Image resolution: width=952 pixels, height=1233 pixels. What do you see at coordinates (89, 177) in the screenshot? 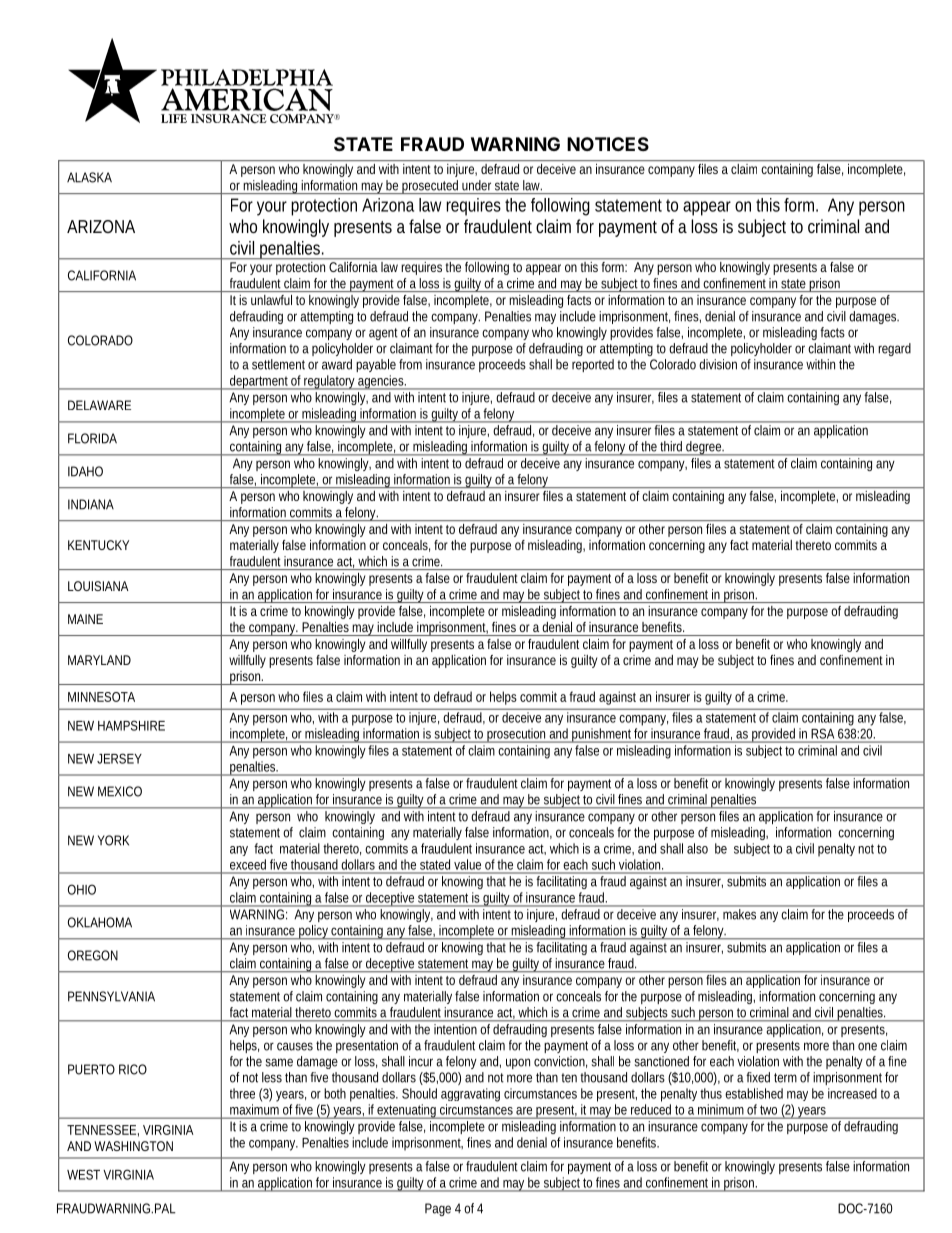
I see `ALASKA` at bounding box center [89, 177].
